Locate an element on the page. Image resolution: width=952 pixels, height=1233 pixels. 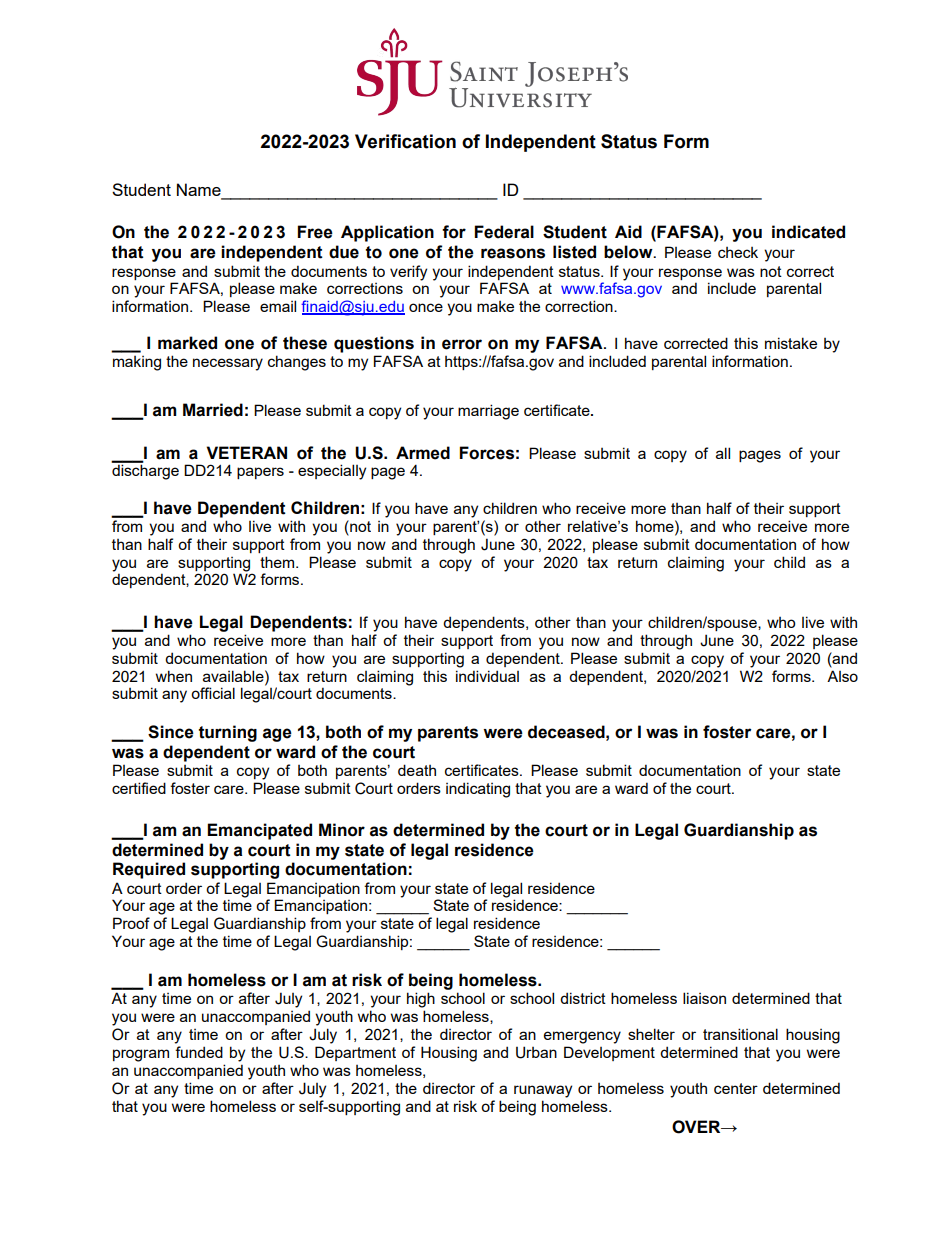
indicated is located at coordinates (808, 232).
